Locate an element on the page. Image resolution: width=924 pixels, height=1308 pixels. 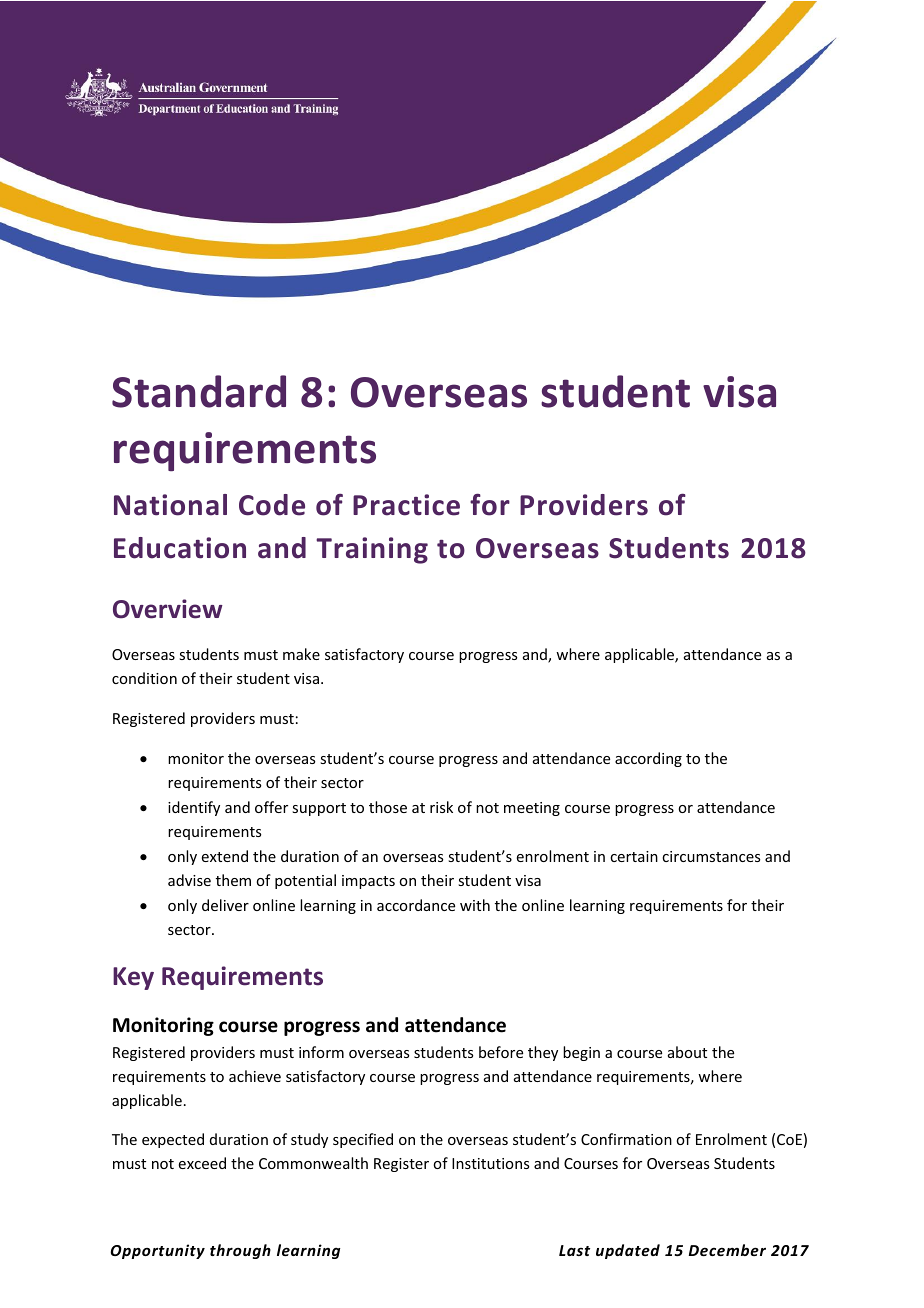
Practice is located at coordinates (406, 505).
